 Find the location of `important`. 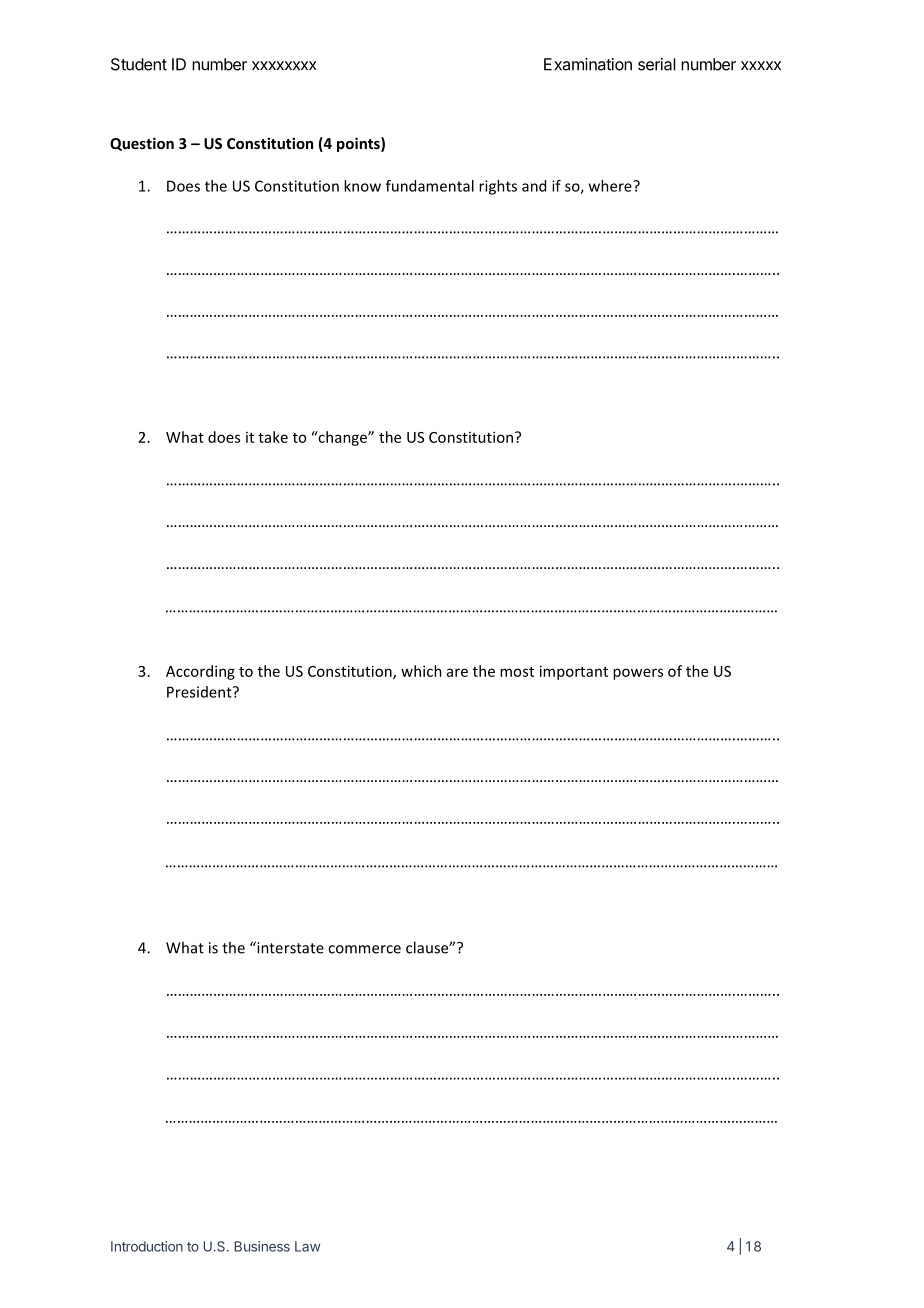

important is located at coordinates (574, 672).
